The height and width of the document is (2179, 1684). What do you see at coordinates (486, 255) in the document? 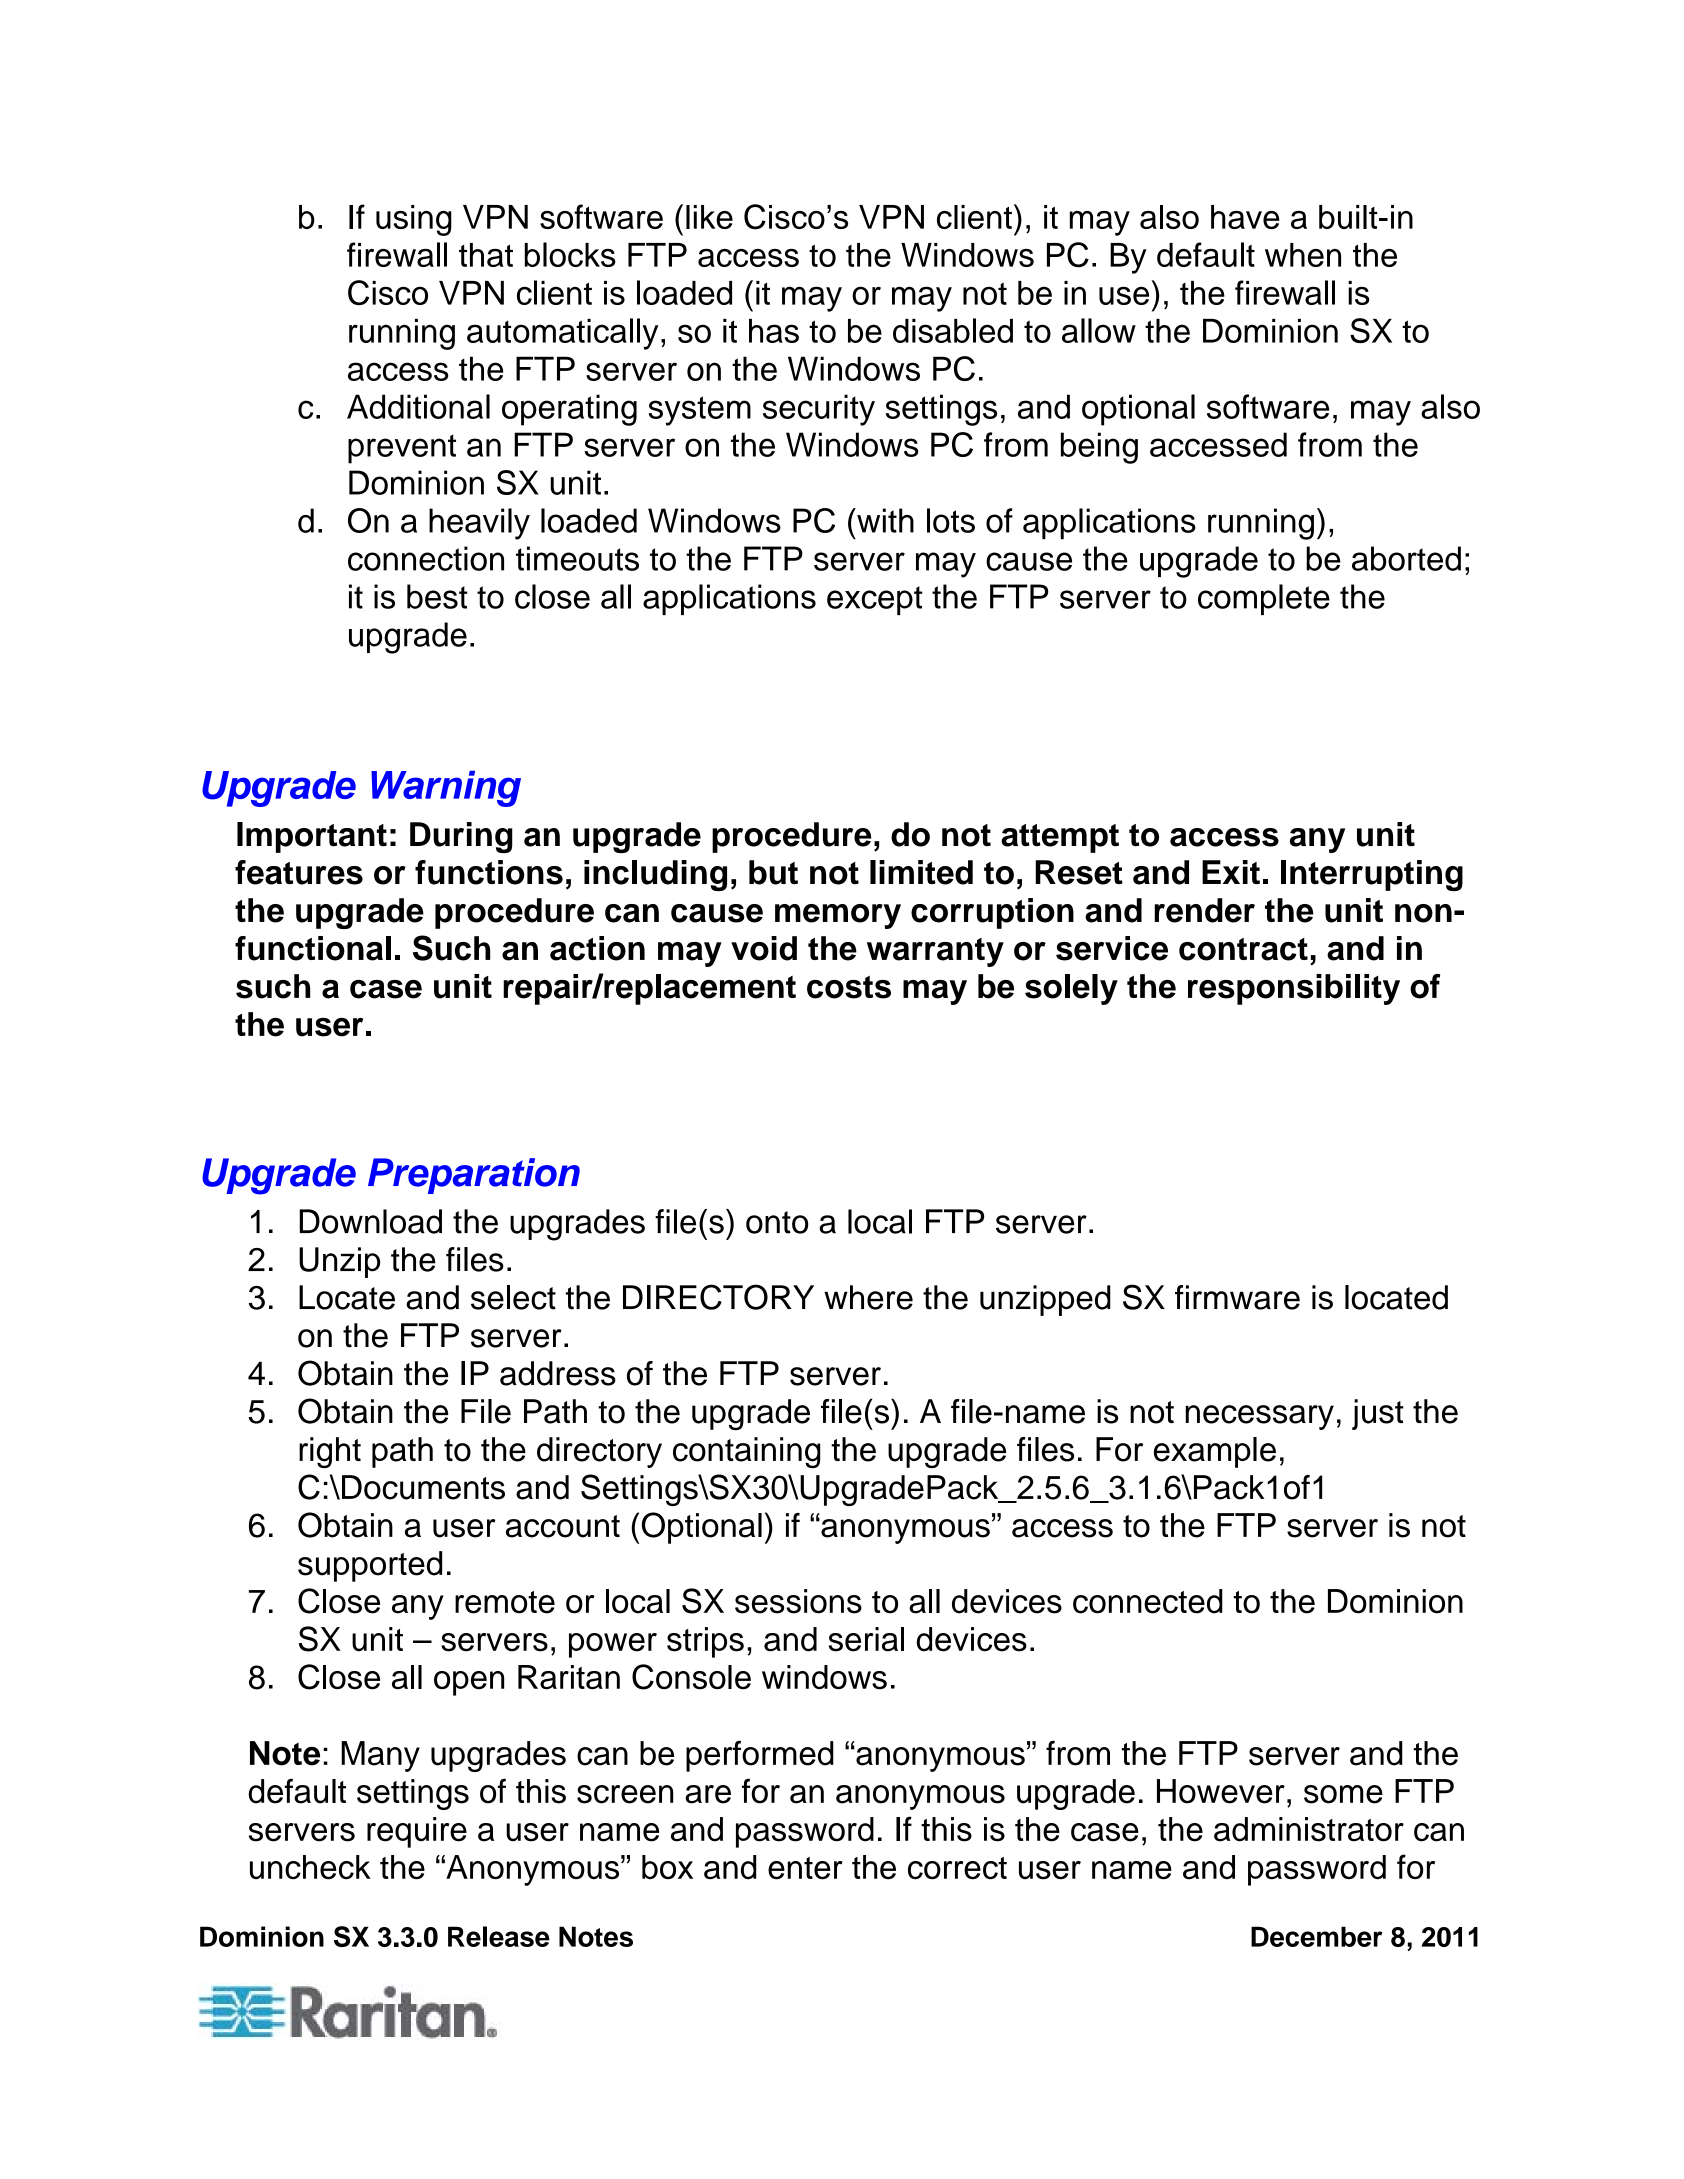
I see `that` at bounding box center [486, 255].
